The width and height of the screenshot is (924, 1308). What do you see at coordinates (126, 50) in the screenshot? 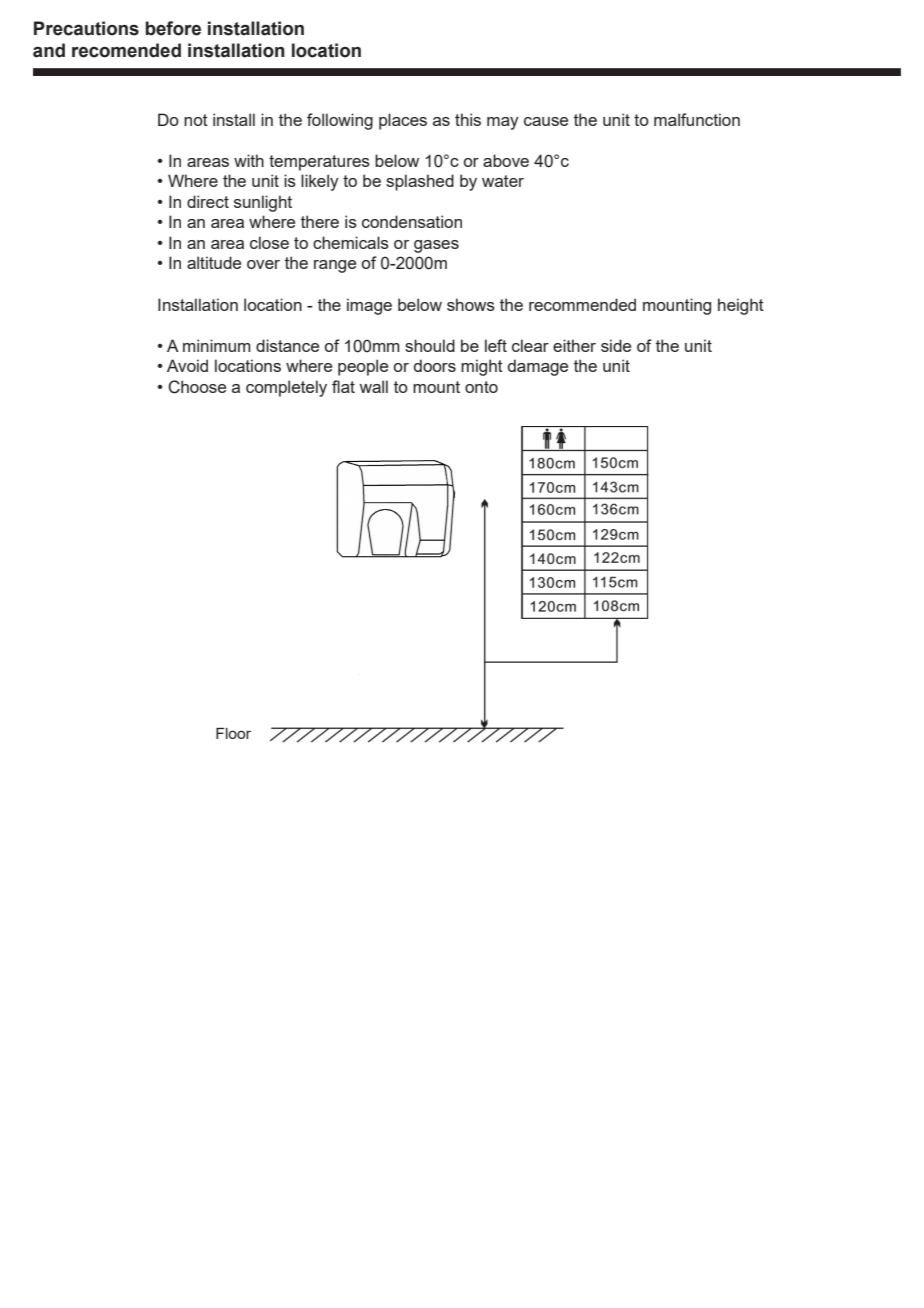
I see `recomended` at bounding box center [126, 50].
